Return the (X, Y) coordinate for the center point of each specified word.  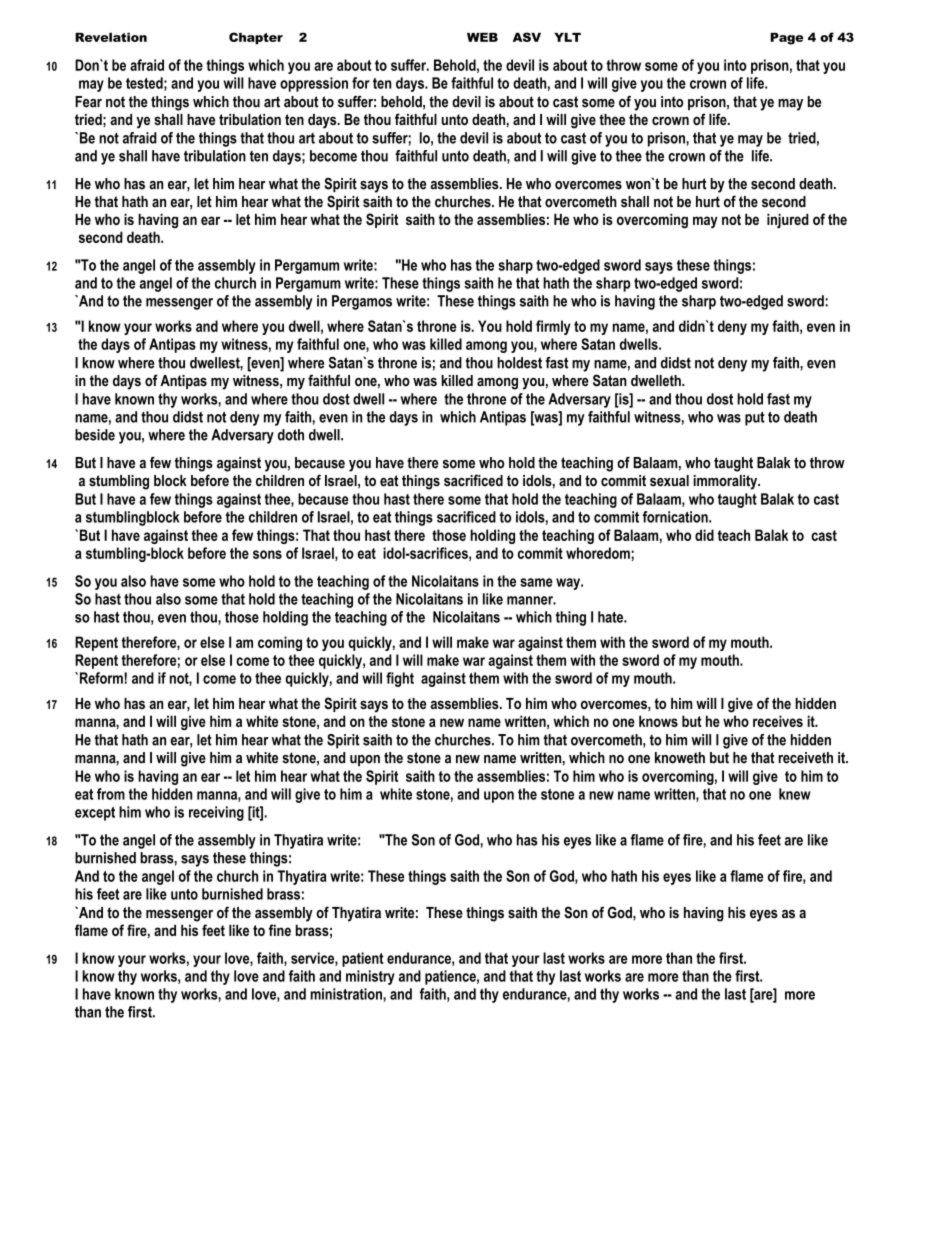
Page (787, 39)
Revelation (111, 37)
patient (363, 959)
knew (795, 794)
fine (280, 930)
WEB (482, 37)
